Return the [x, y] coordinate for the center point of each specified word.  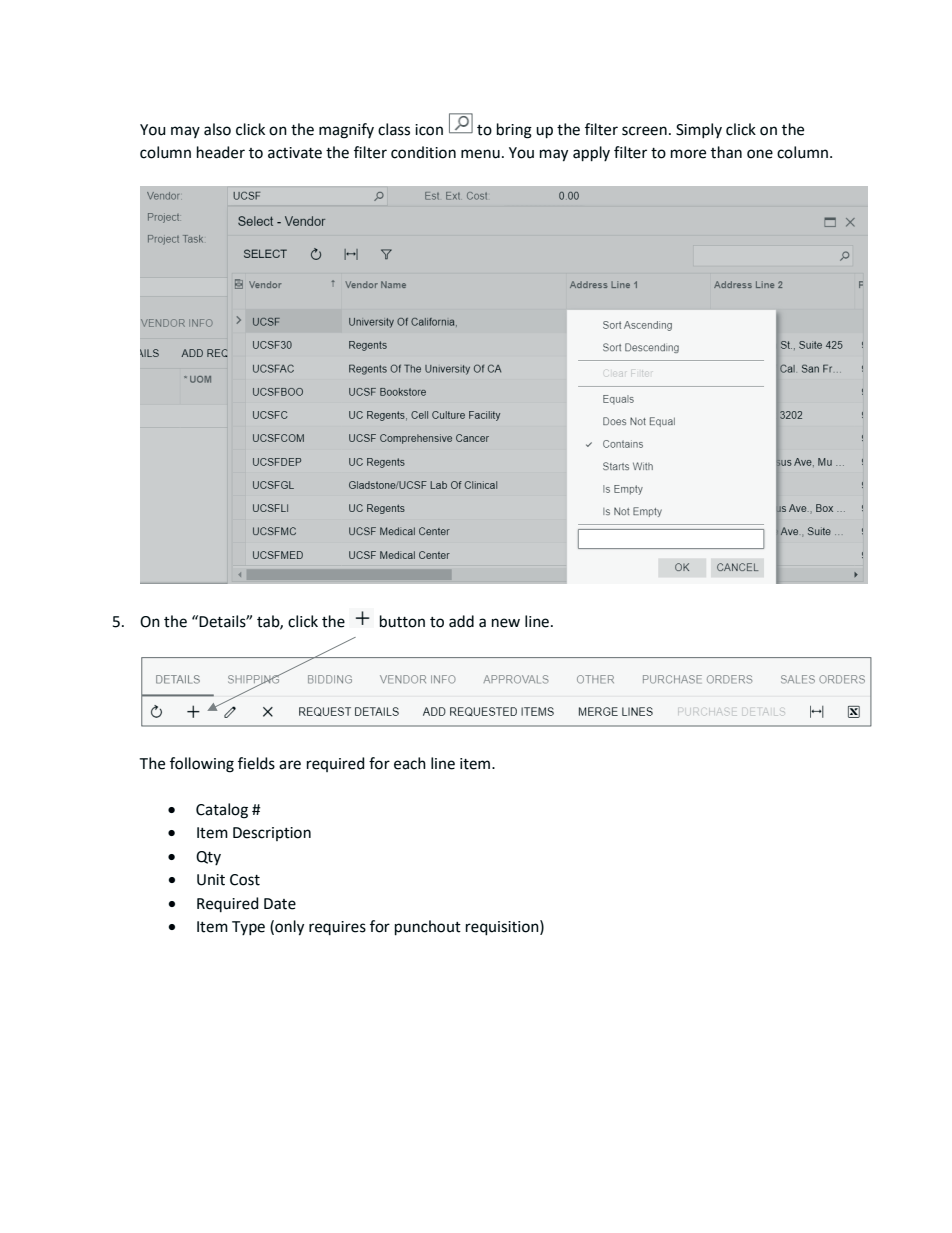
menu [480, 154]
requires [337, 928]
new [506, 623]
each [410, 763]
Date [280, 904]
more [688, 154]
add [461, 621]
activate [295, 153]
